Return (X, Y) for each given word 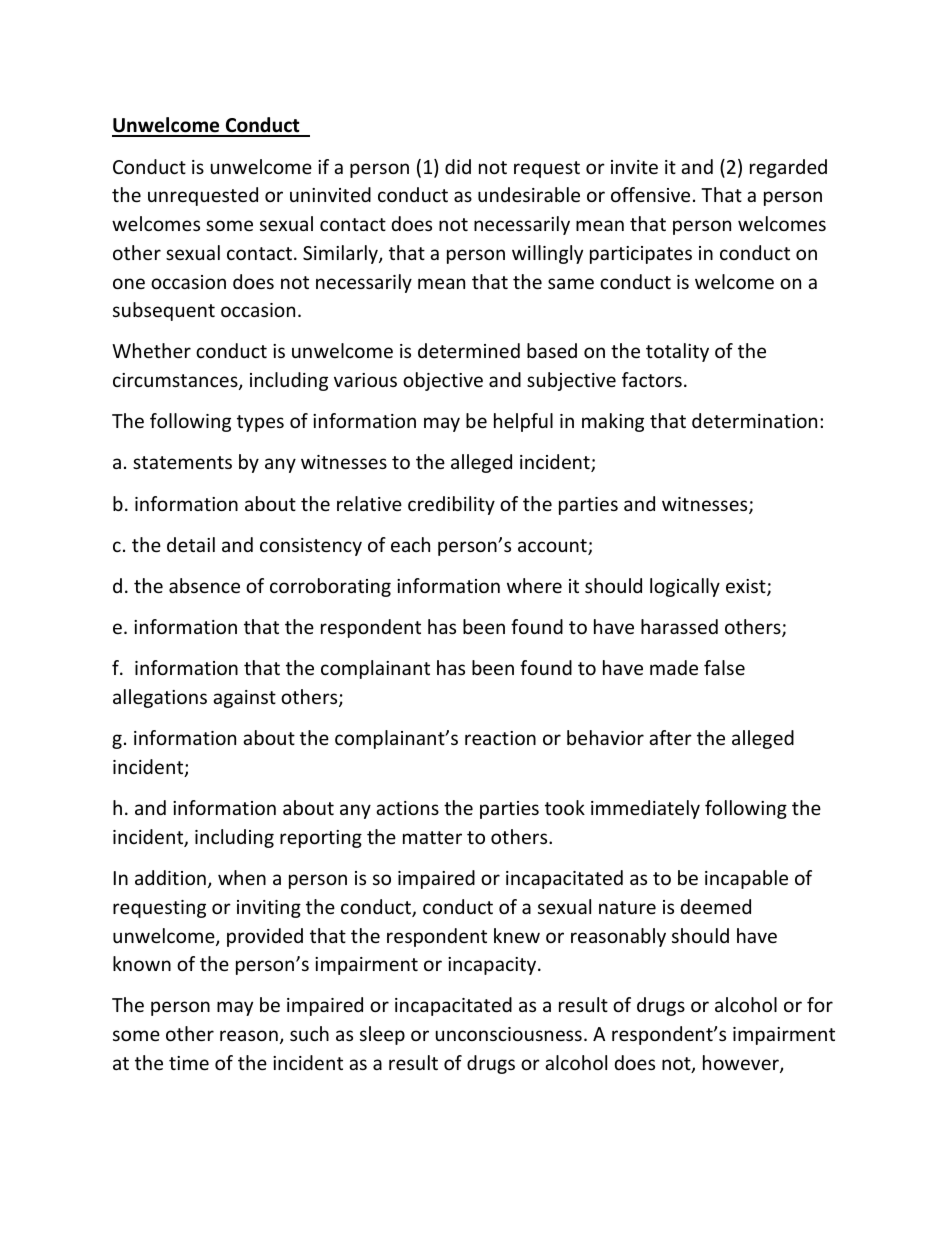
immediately (645, 809)
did (458, 166)
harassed (679, 626)
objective (443, 381)
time (189, 1063)
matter (432, 837)
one (129, 283)
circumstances (176, 381)
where (534, 585)
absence (204, 585)
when (242, 877)
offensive (650, 194)
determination (754, 420)
